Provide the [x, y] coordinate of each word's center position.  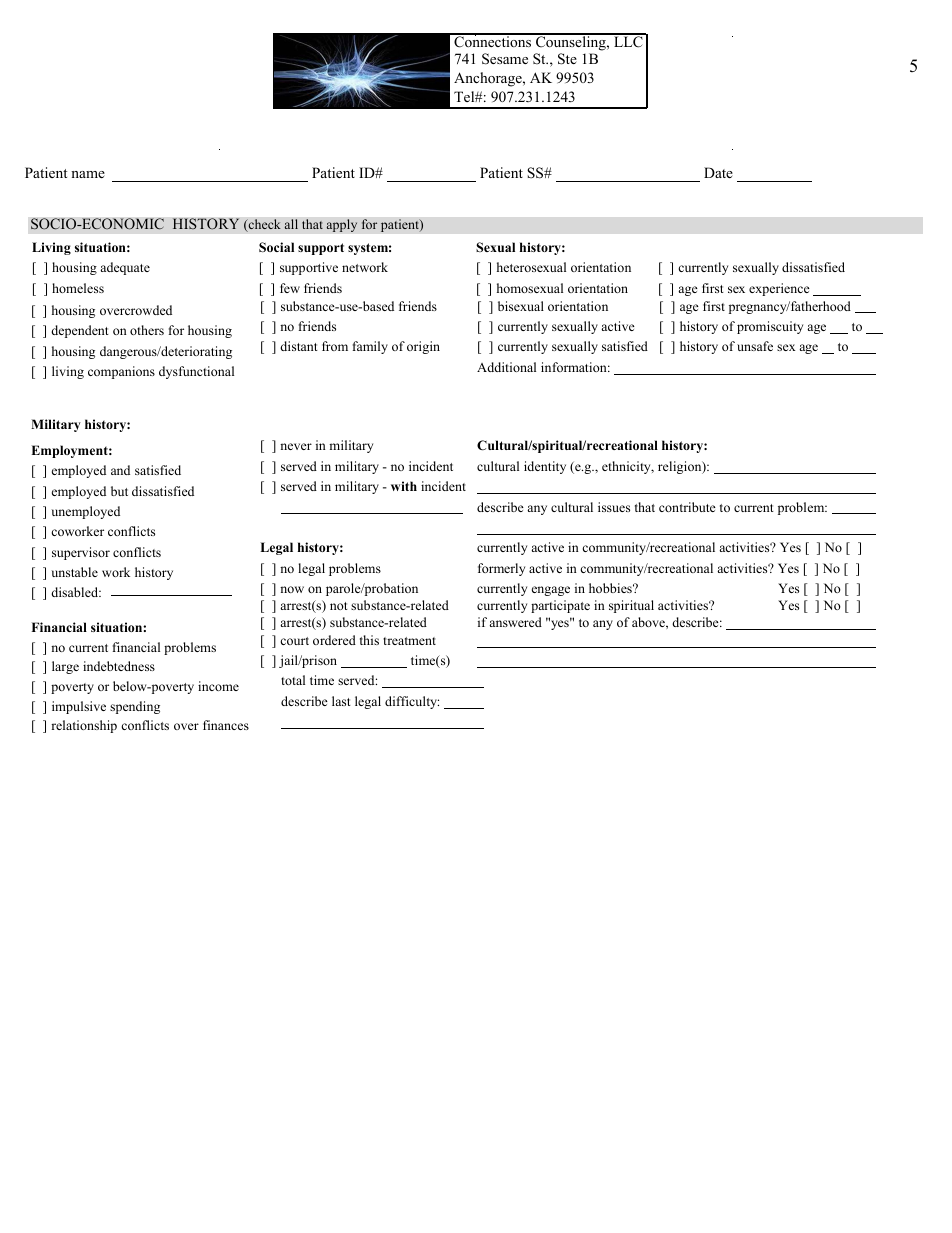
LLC [628, 41]
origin [423, 347]
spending [135, 707]
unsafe [755, 346]
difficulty [412, 702]
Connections [493, 41]
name [88, 174]
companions [121, 372]
